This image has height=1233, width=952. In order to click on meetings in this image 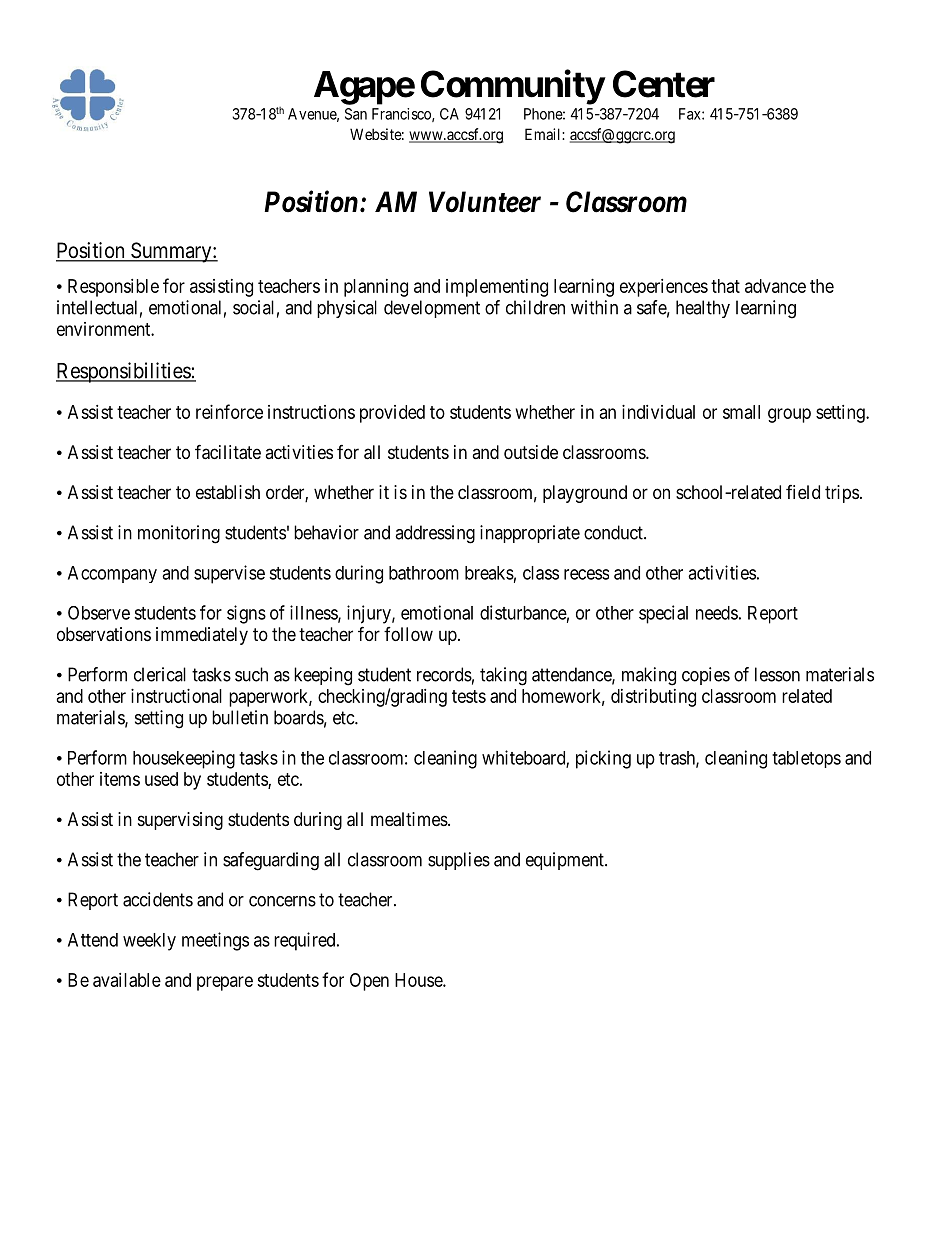, I will do `click(215, 941)`.
